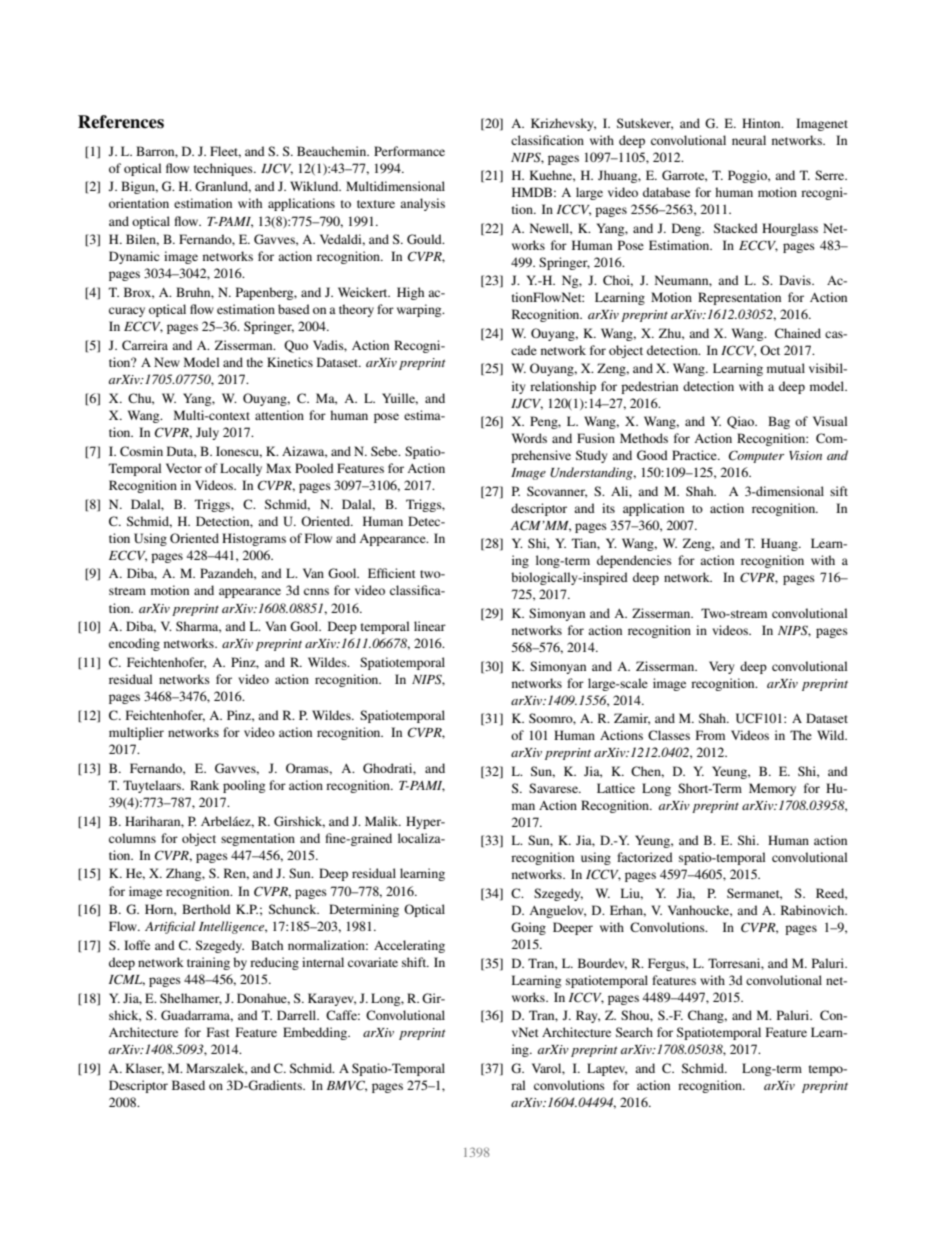  What do you see at coordinates (218, 1032) in the document?
I see `Fast` at bounding box center [218, 1032].
